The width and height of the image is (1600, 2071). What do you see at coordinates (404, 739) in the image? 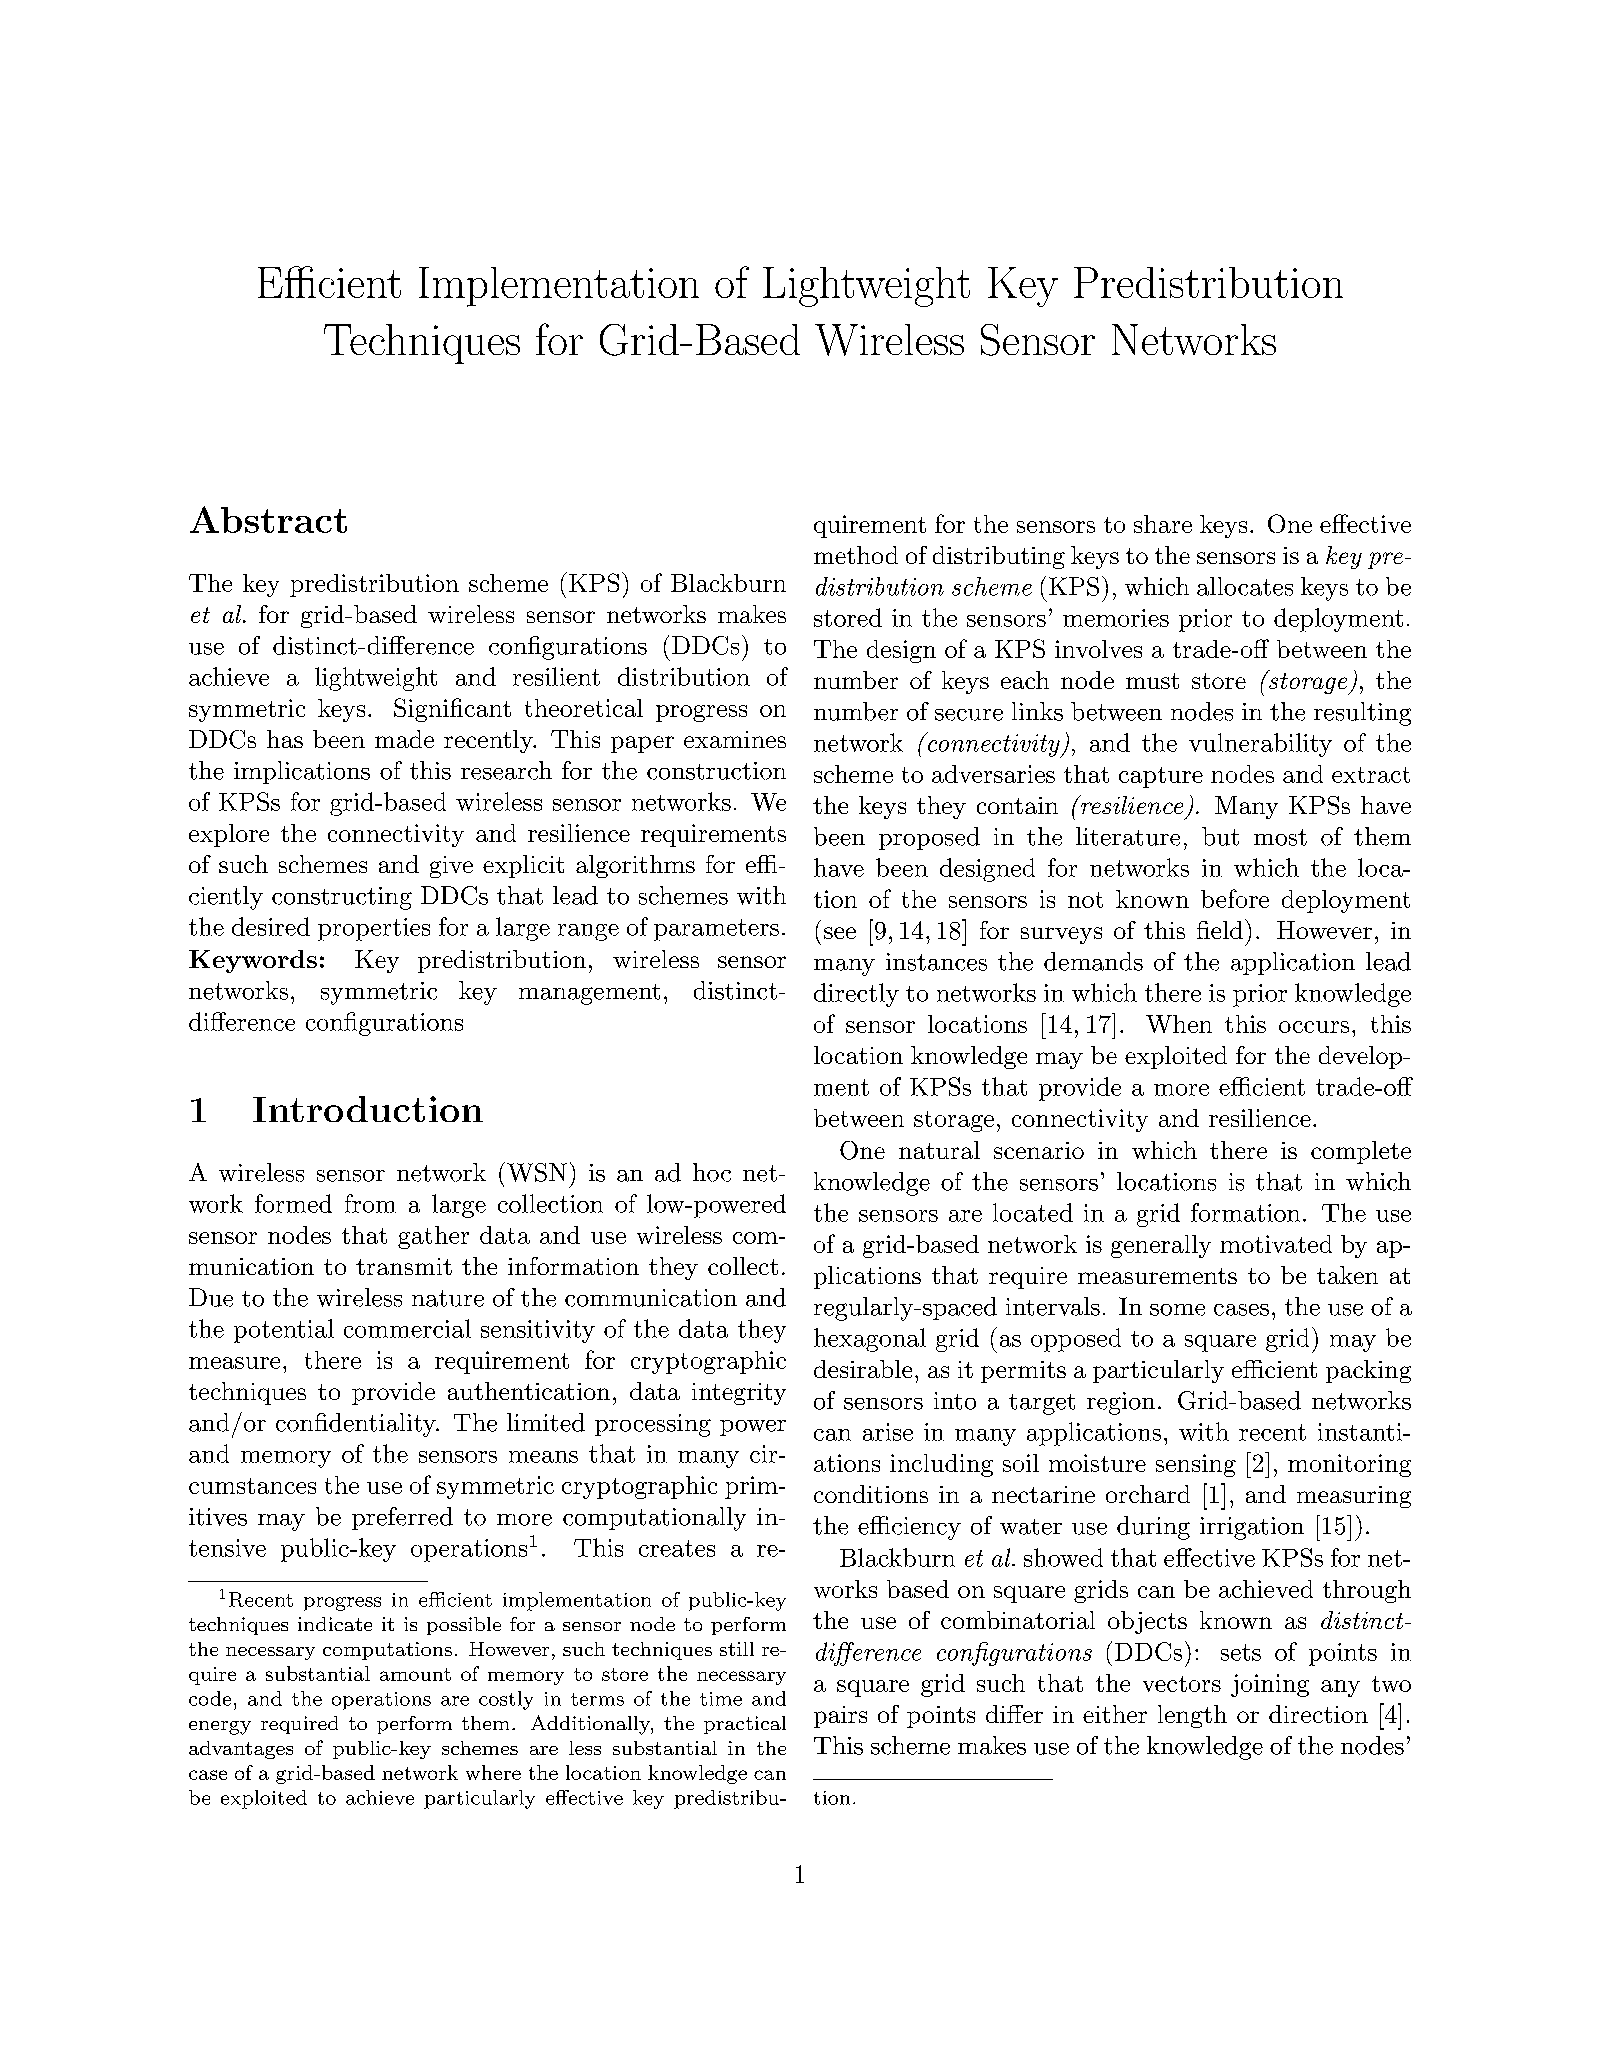
I see `made` at bounding box center [404, 739].
